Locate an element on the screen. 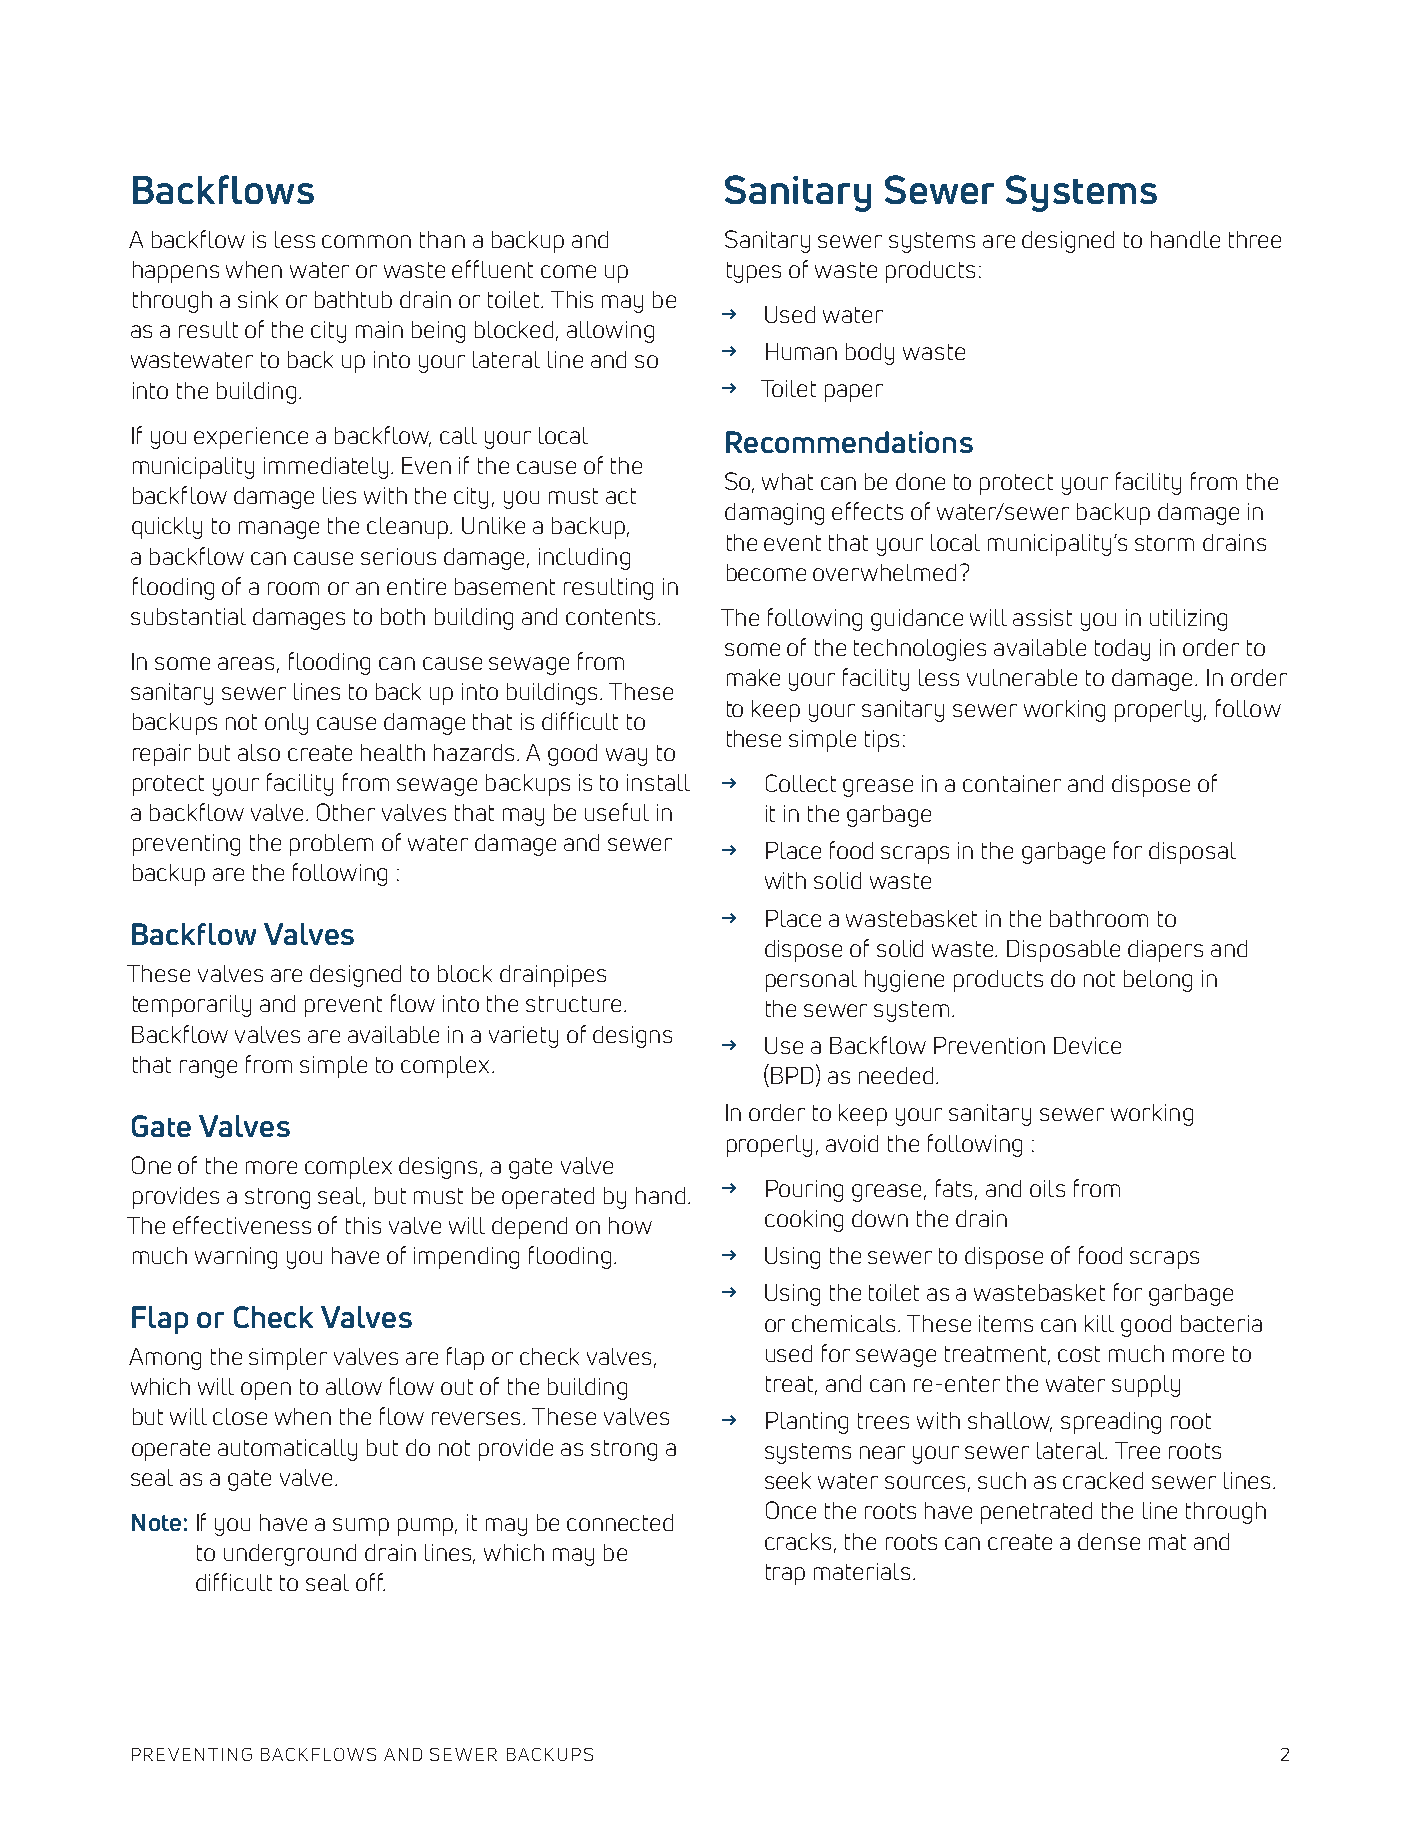 The image size is (1420, 1838). utilizing is located at coordinates (1188, 620).
